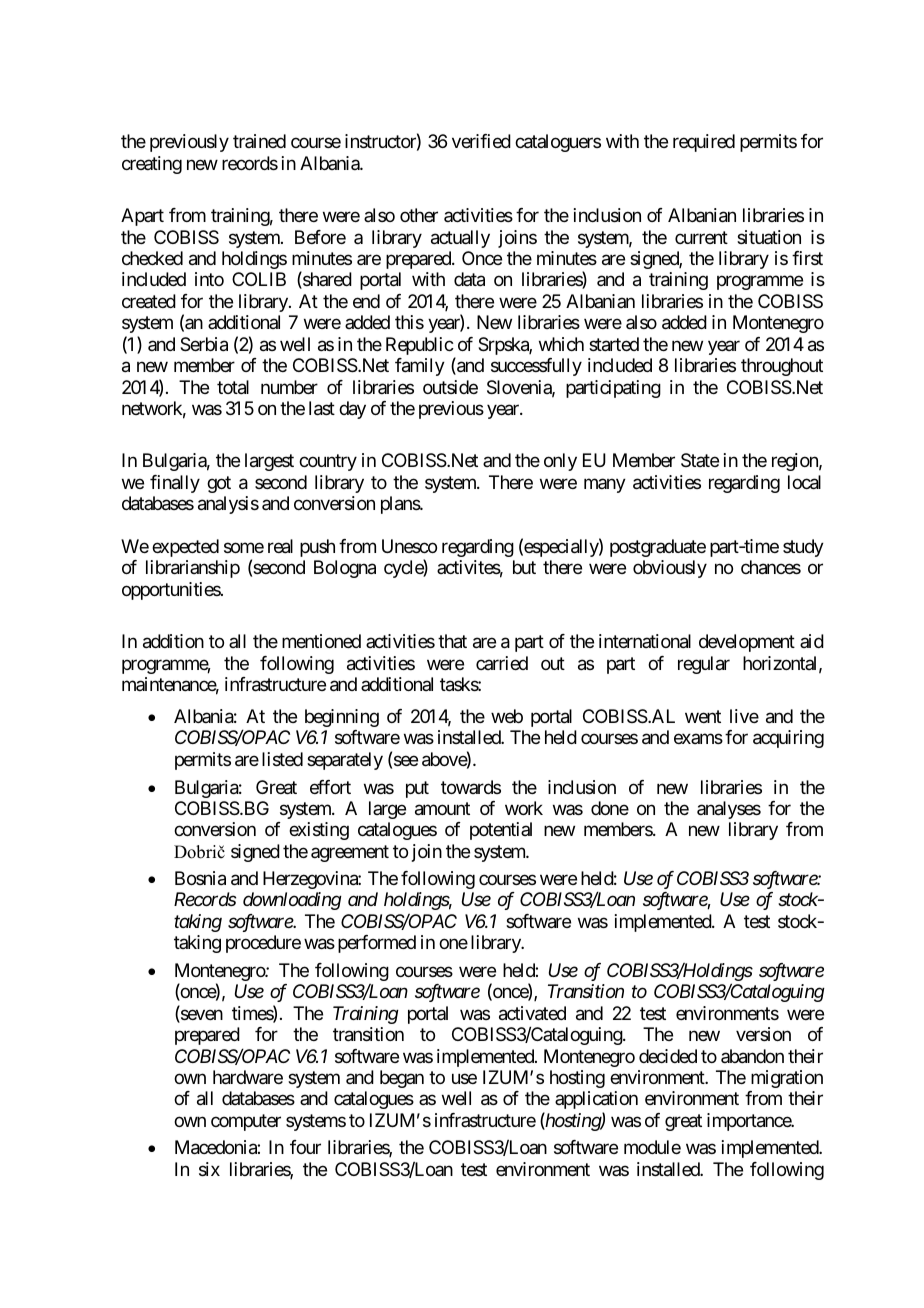 Image resolution: width=924 pixels, height=1308 pixels. I want to click on total, so click(233, 387).
